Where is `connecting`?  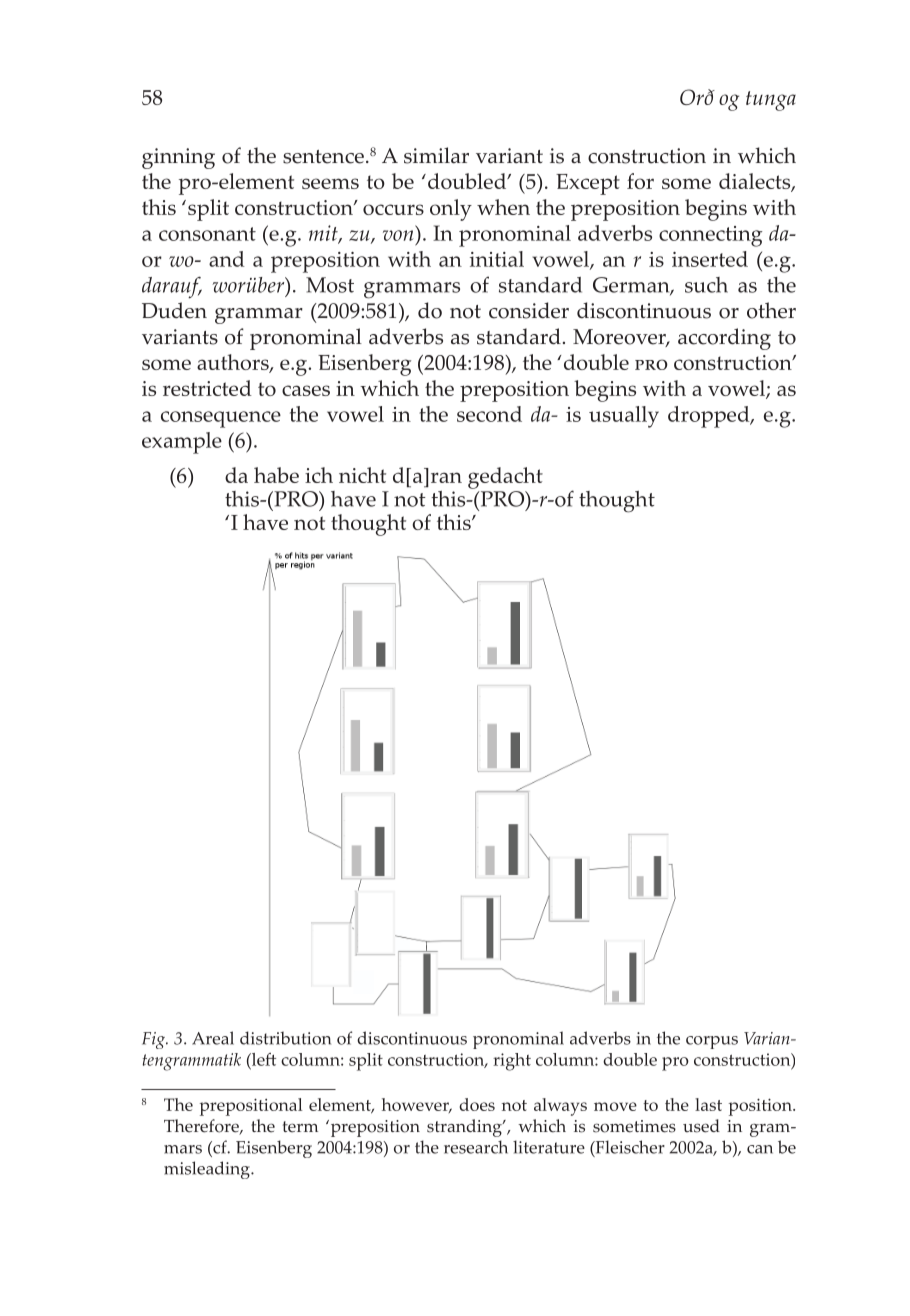 connecting is located at coordinates (710, 236).
